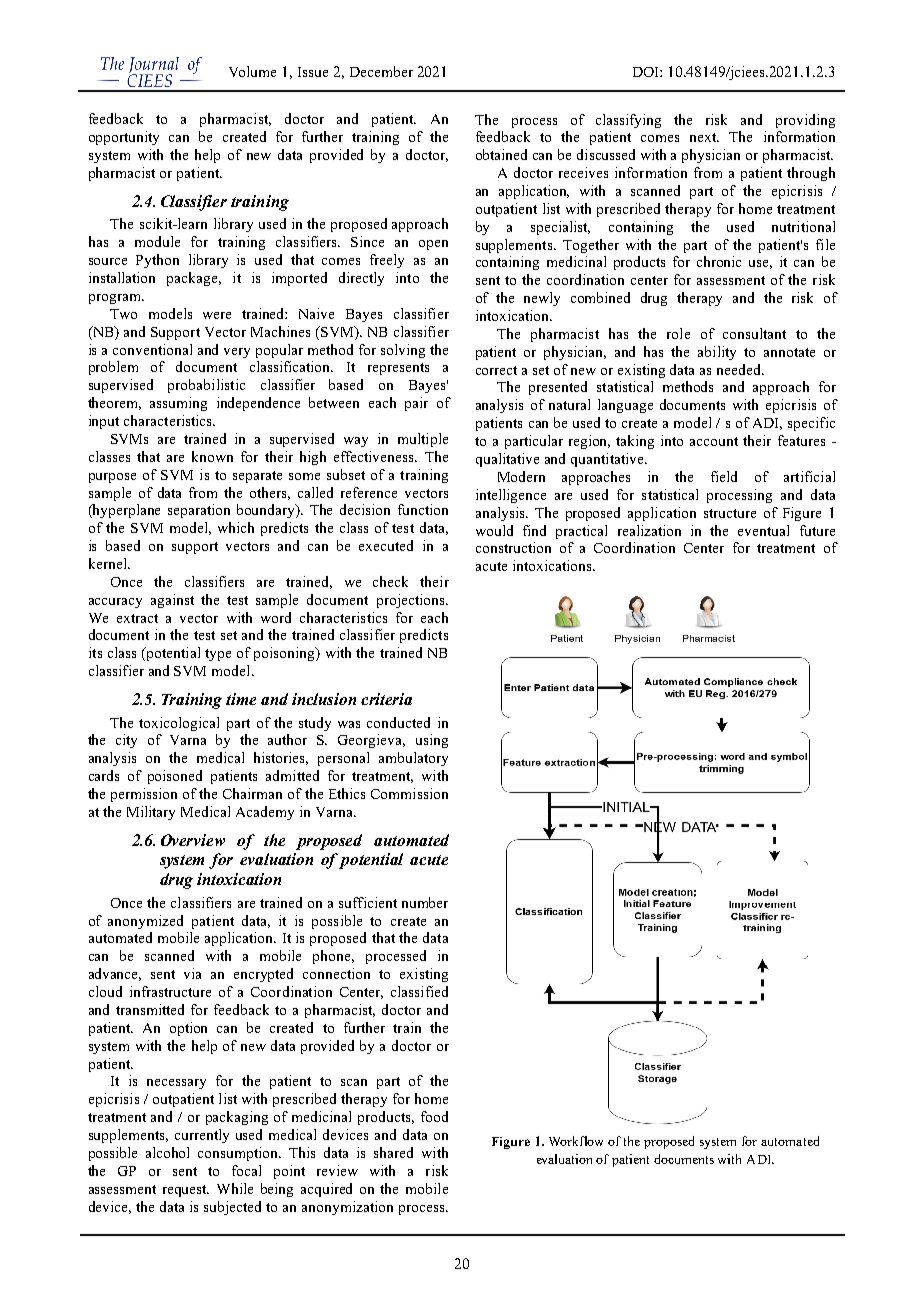 This screenshot has height=1308, width=924. What do you see at coordinates (218, 655) in the screenshot?
I see `type` at bounding box center [218, 655].
